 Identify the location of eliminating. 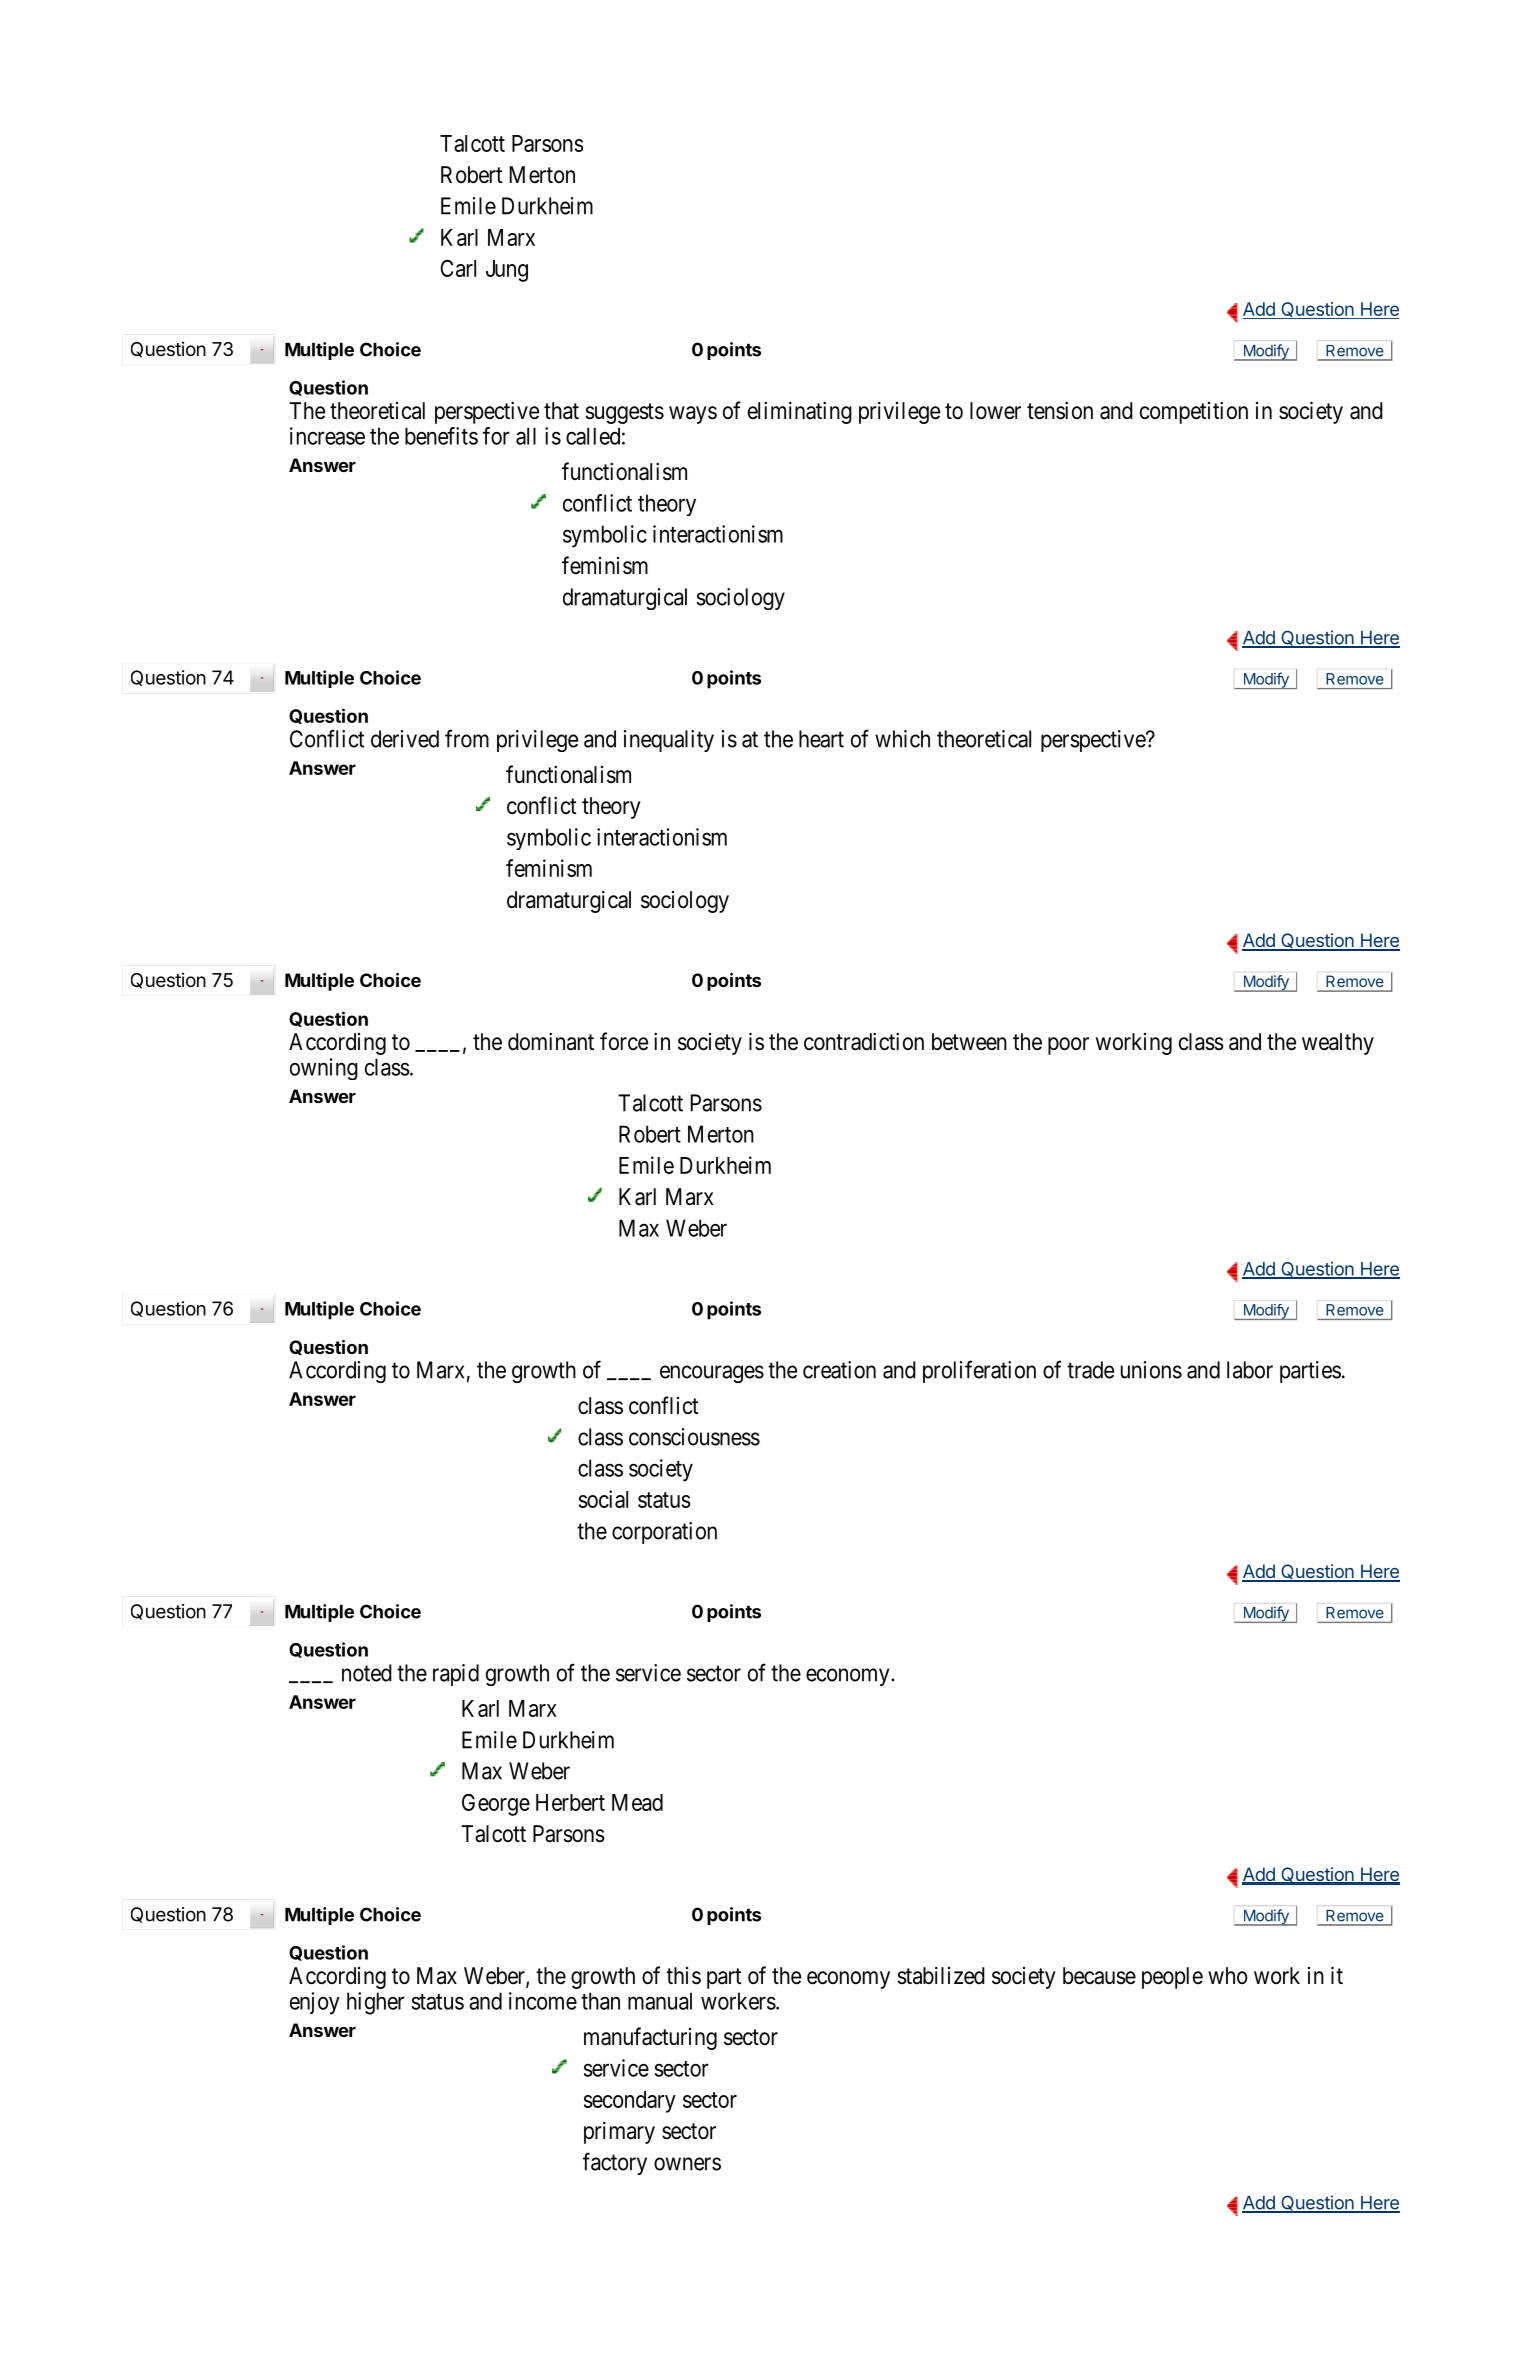
(800, 412).
